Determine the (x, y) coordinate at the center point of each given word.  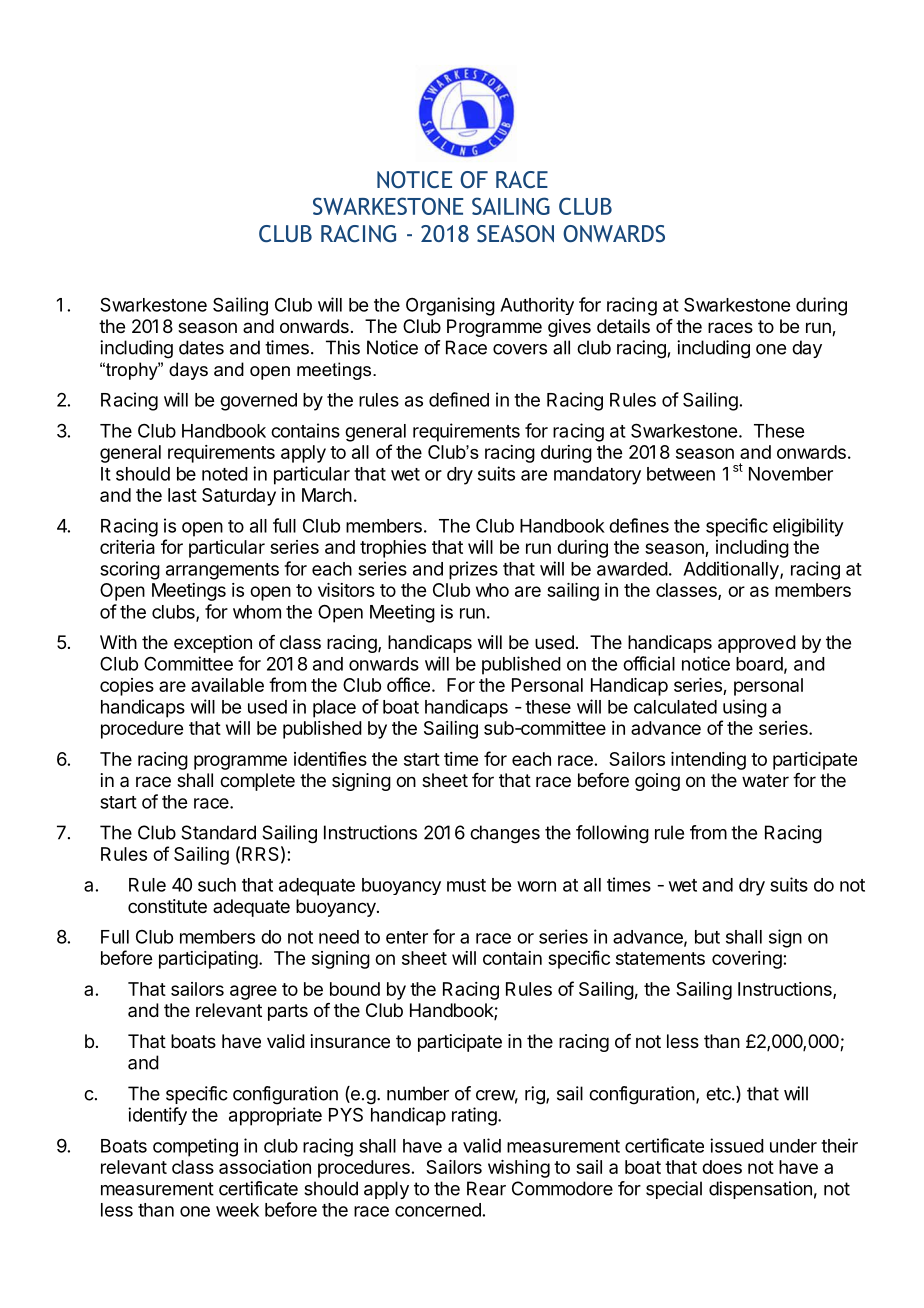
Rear (486, 1188)
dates (201, 347)
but (707, 937)
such (217, 885)
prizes (473, 570)
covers (520, 349)
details (623, 326)
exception (213, 644)
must (466, 885)
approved (757, 644)
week (237, 1210)
